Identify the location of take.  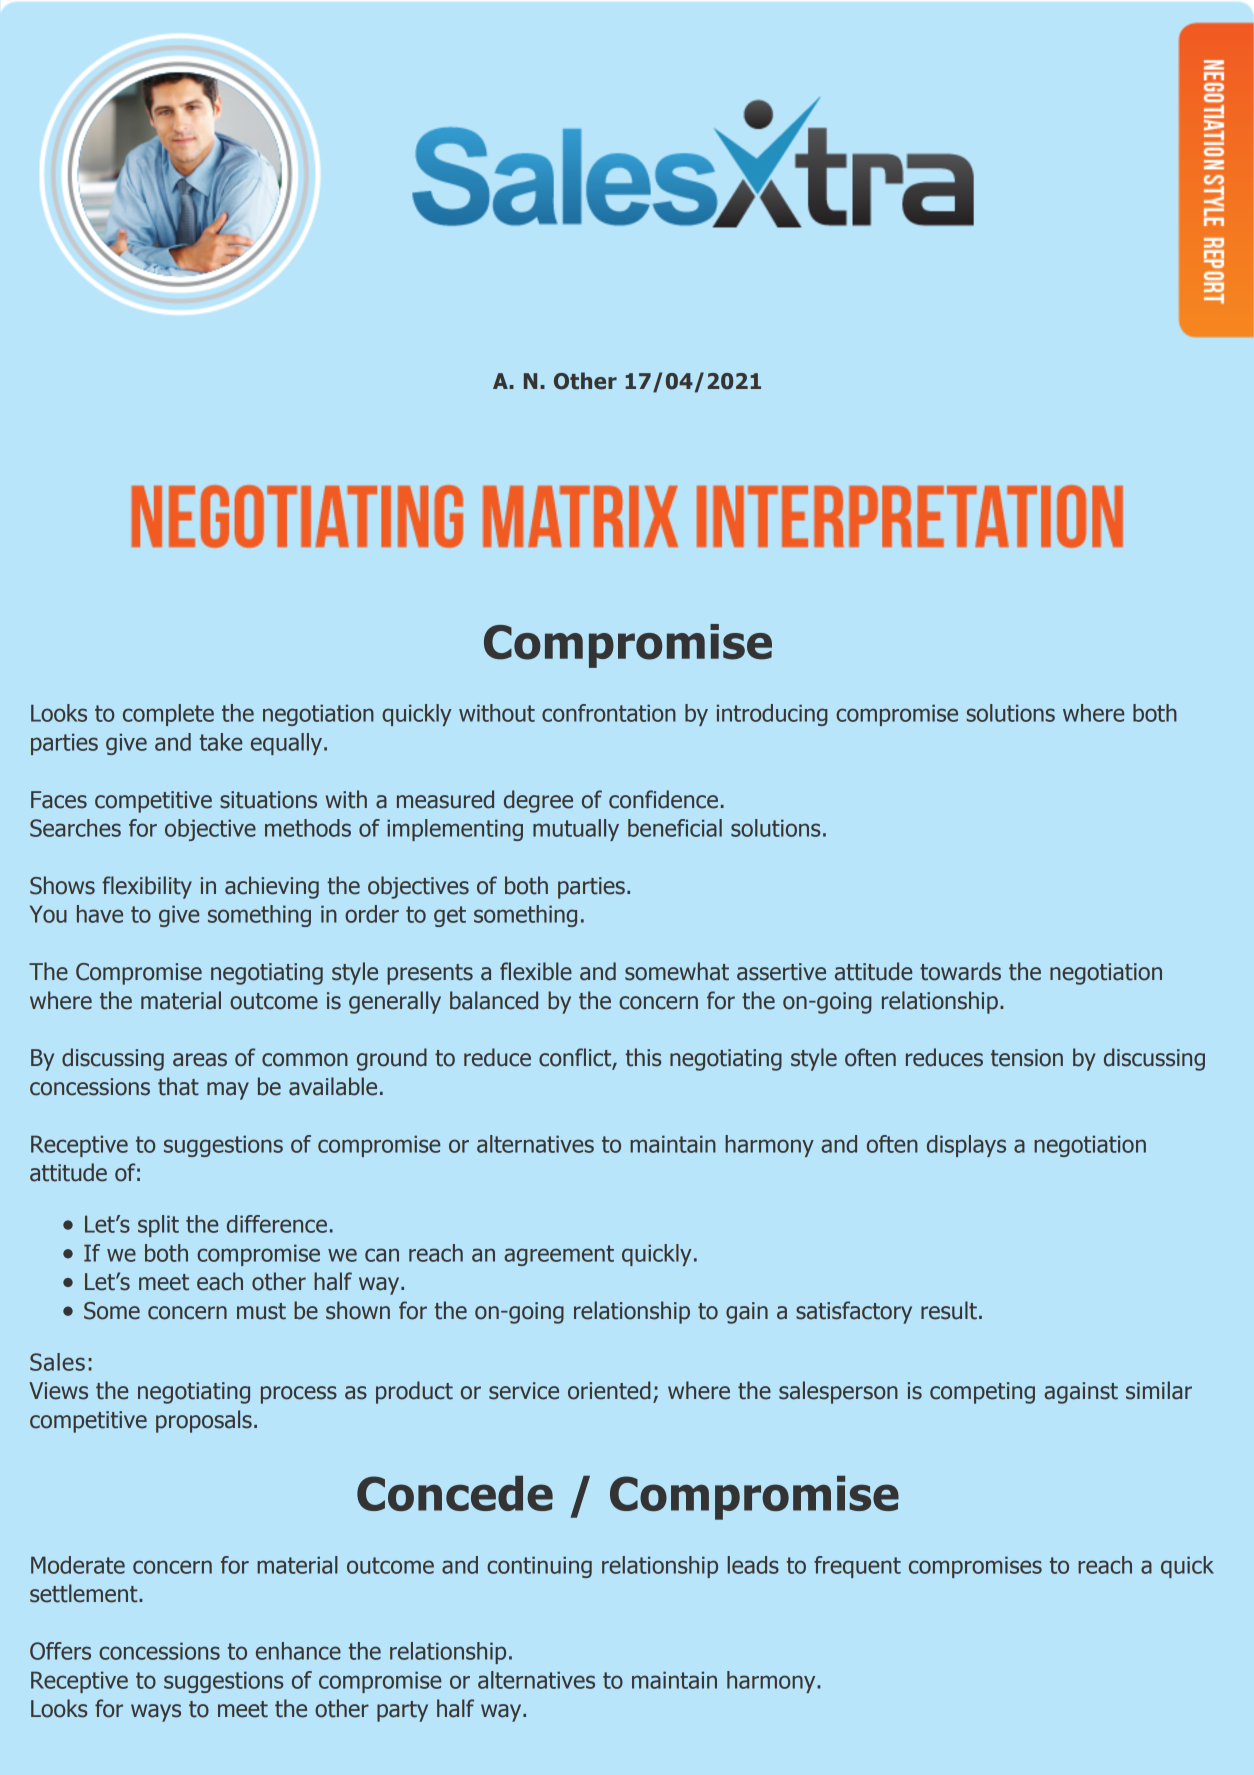
(220, 742).
